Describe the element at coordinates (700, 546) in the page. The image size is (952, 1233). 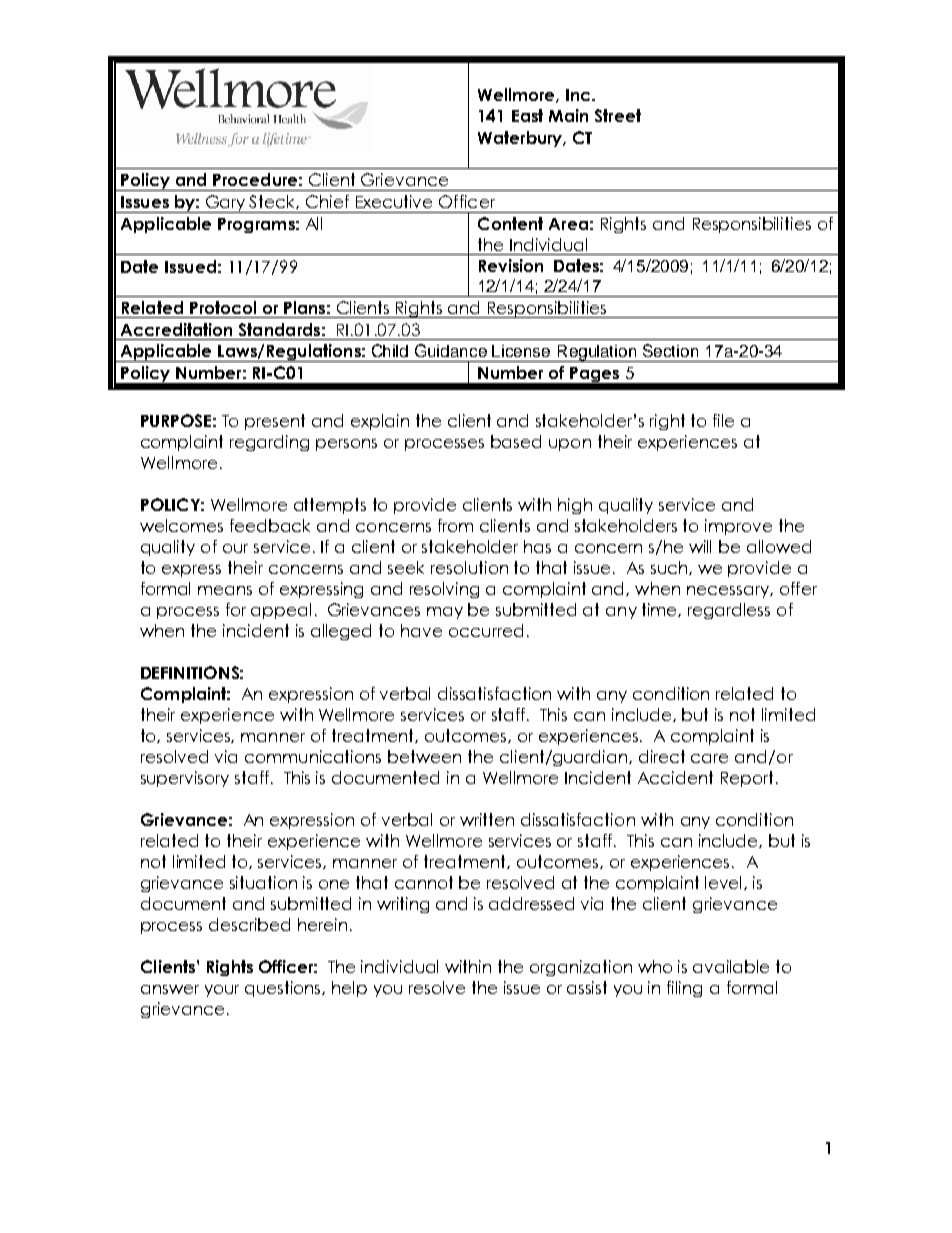
I see `will` at that location.
